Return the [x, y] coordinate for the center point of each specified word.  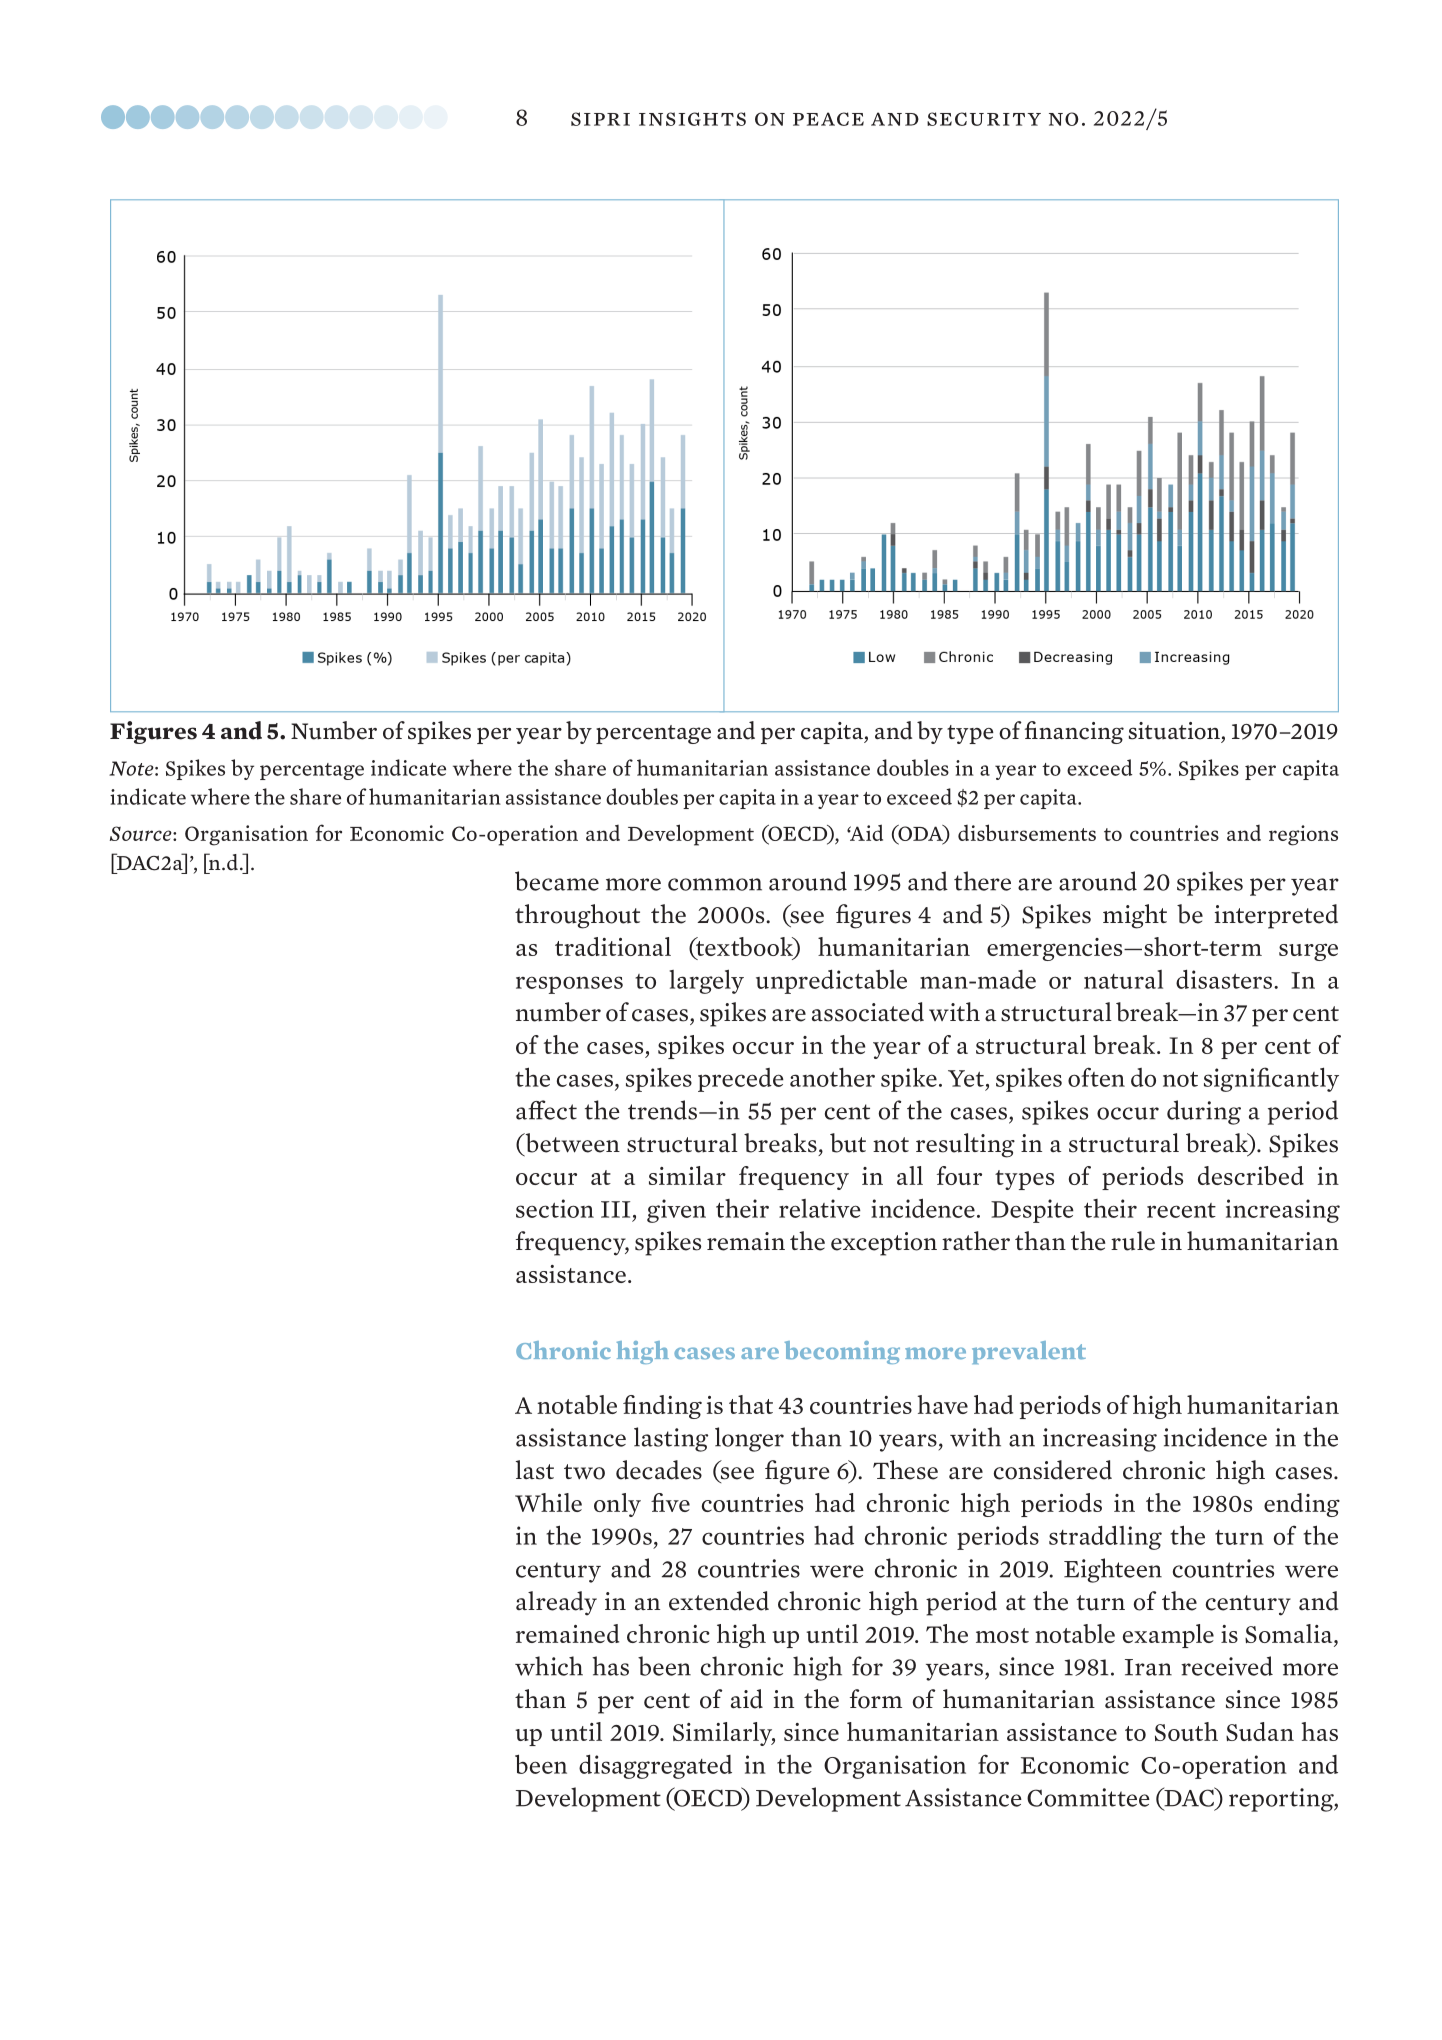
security [984, 119]
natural [1123, 979]
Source [142, 833]
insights [692, 119]
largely [707, 981]
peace [828, 119]
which [549, 1666]
